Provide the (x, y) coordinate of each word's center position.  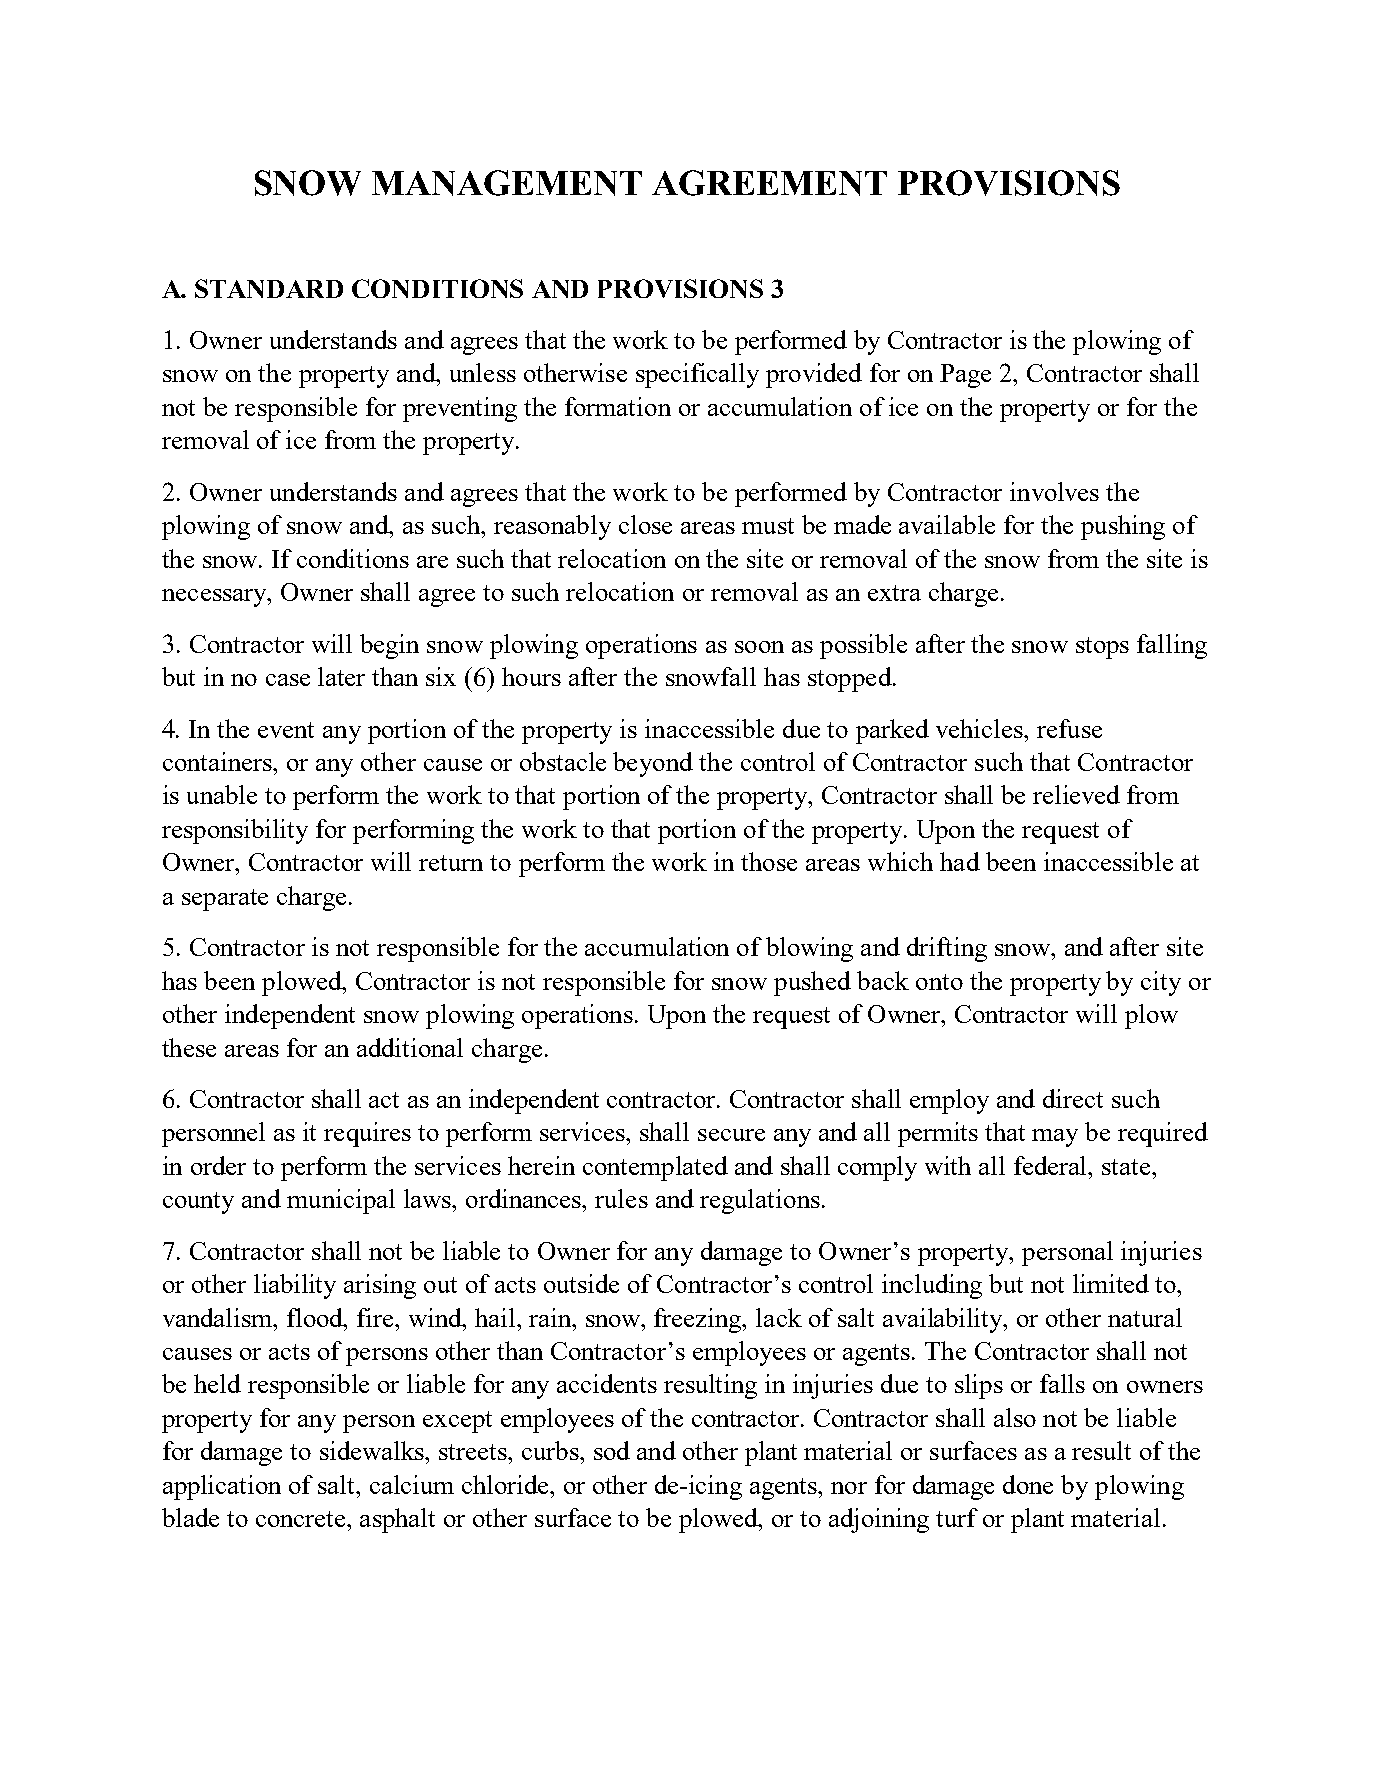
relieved (1076, 794)
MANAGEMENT (507, 183)
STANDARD (269, 288)
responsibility (235, 831)
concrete (302, 1519)
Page (965, 376)
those (769, 861)
